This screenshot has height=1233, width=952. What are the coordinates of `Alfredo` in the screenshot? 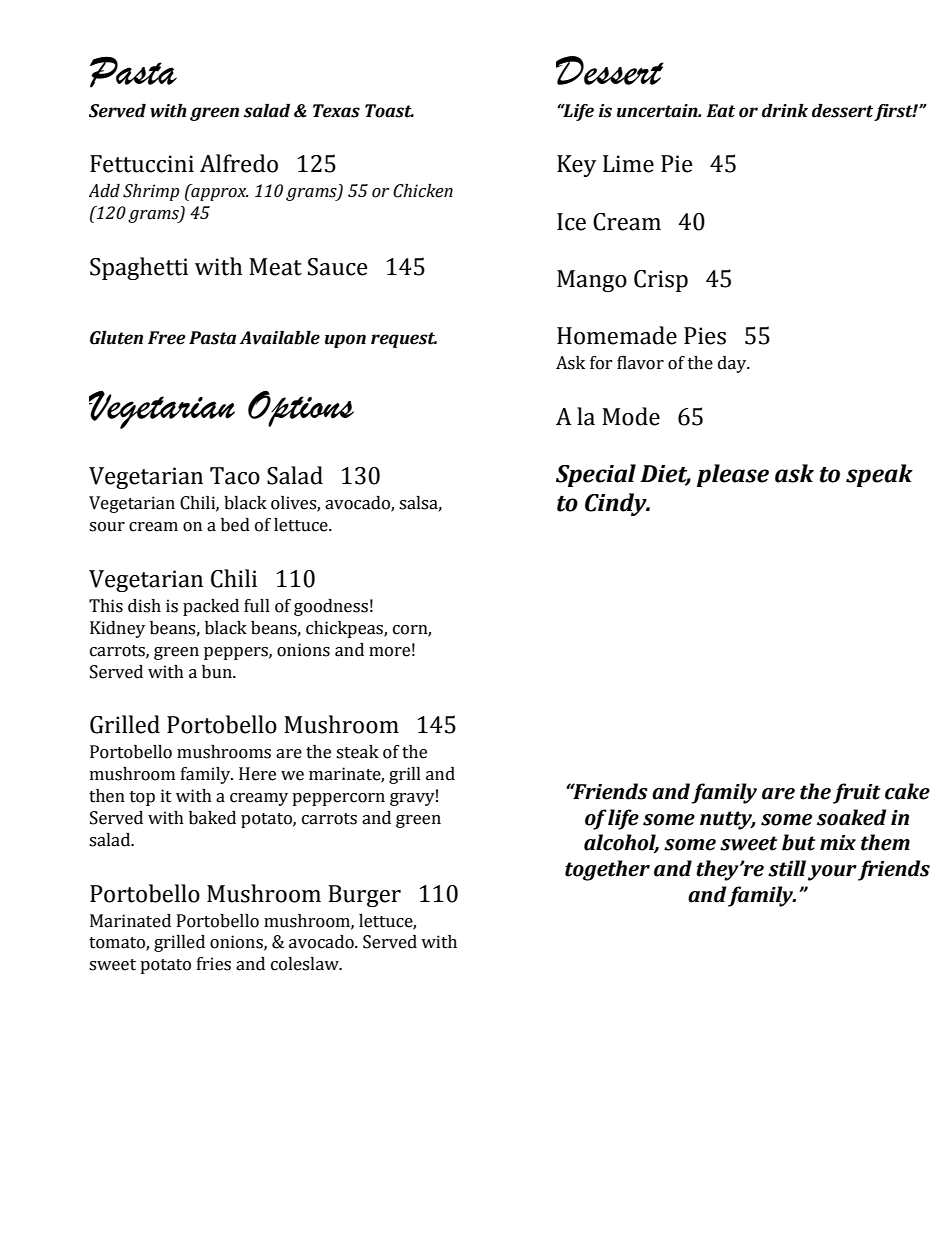 It's located at (239, 163).
